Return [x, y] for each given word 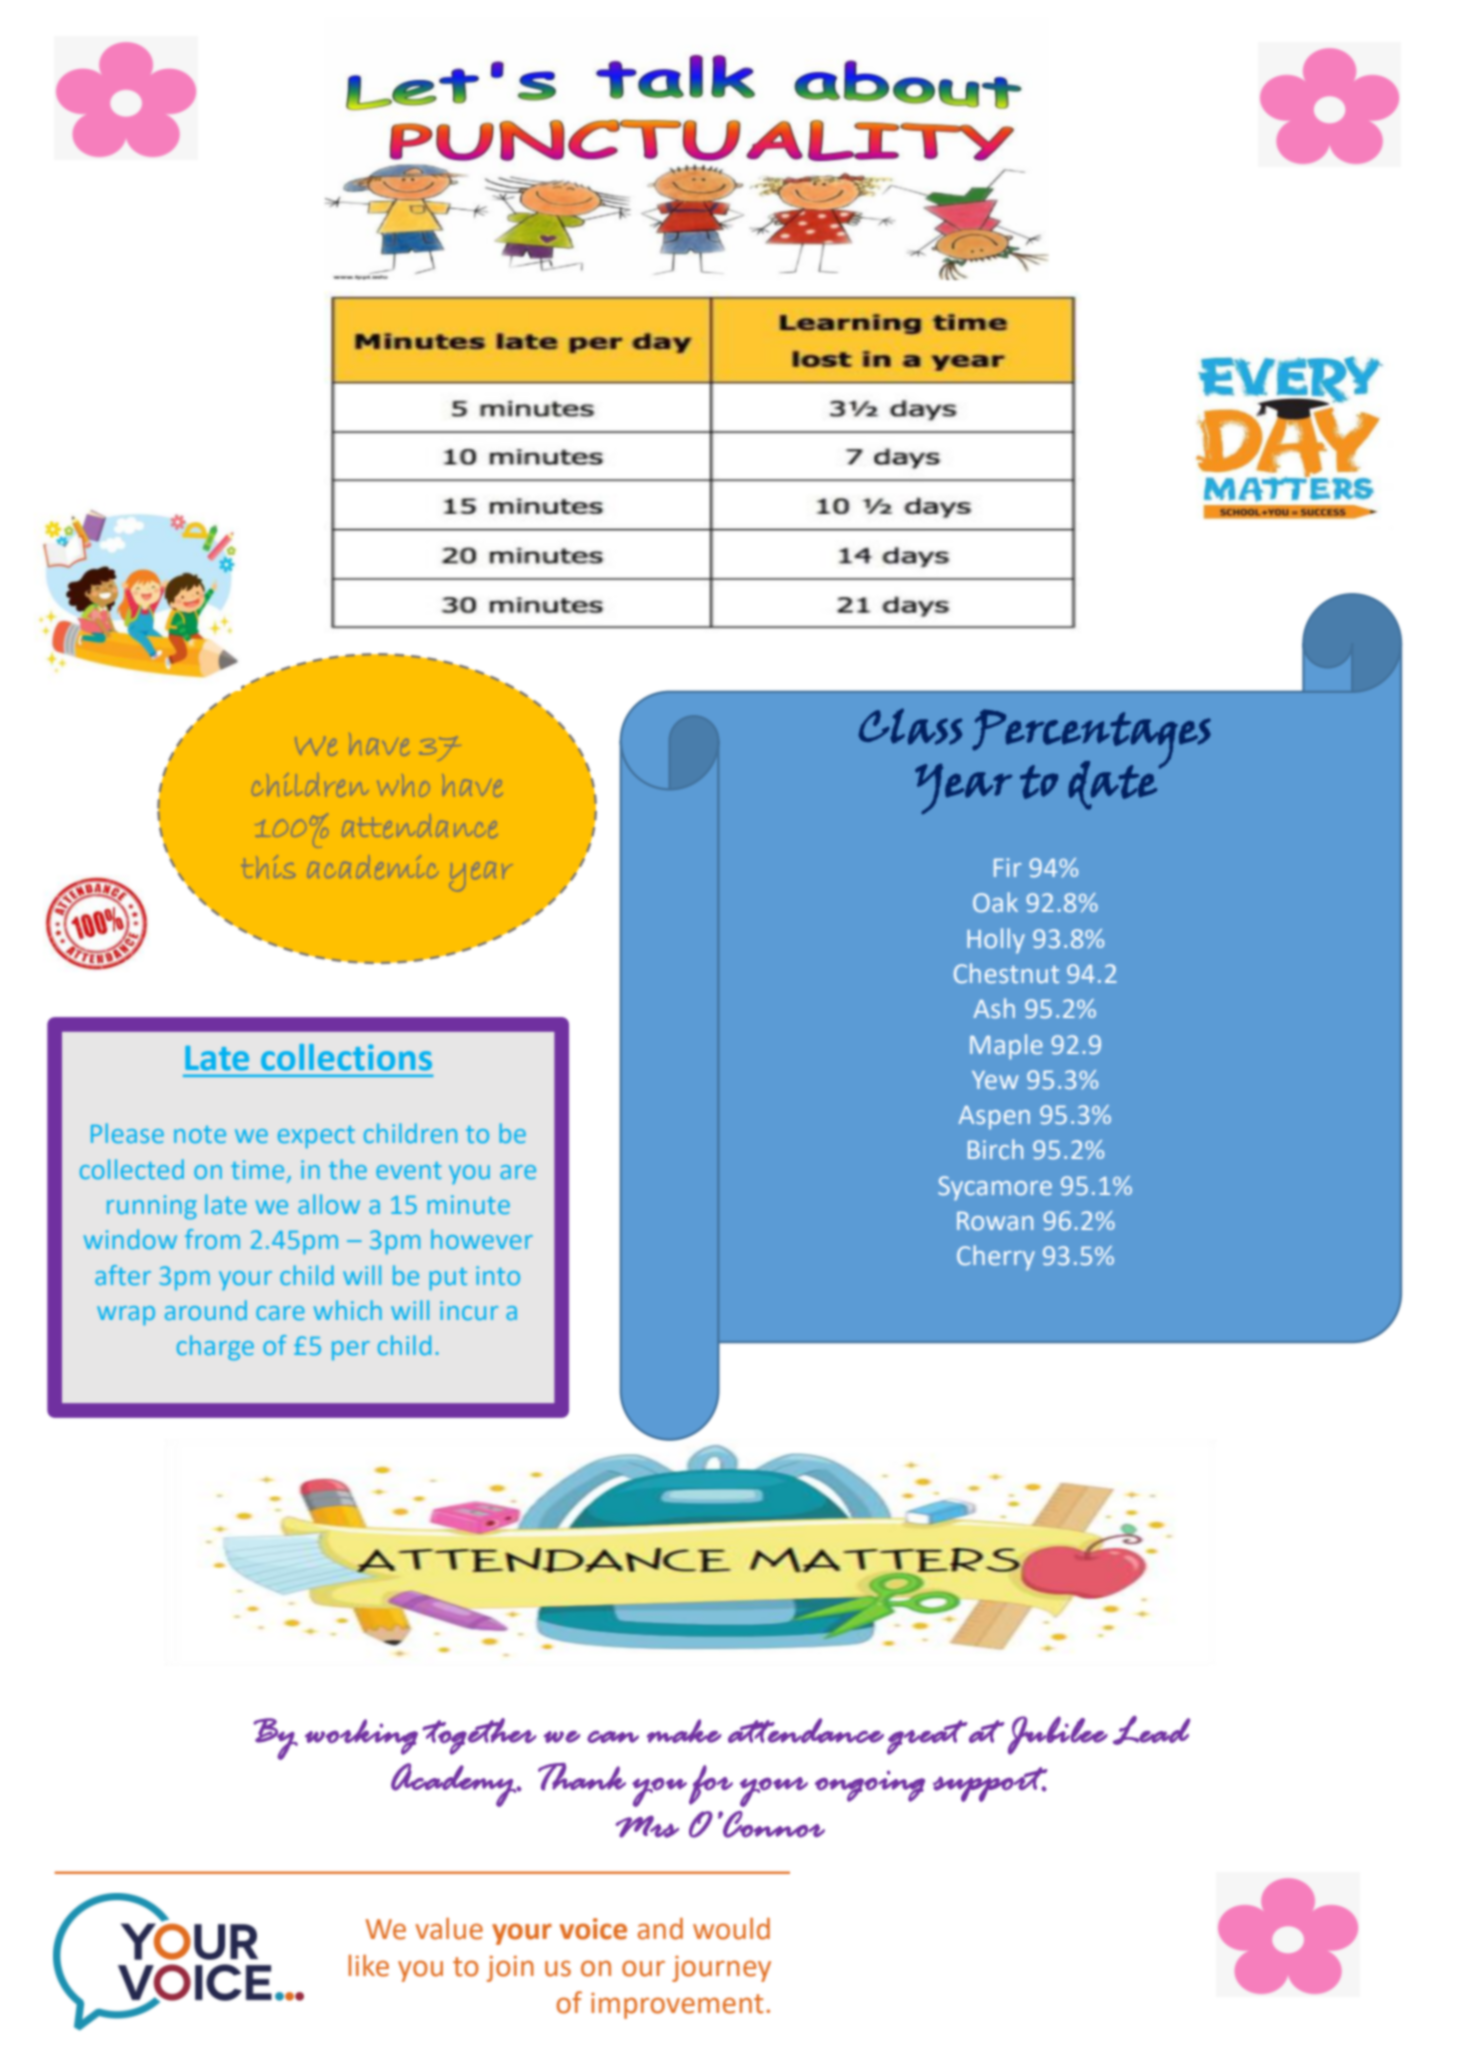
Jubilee [1058, 1735]
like [369, 1965]
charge [215, 1348]
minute [469, 1204]
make [684, 1731]
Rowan [995, 1221]
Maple [1006, 1047]
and [660, 1929]
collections [346, 1057]
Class [910, 726]
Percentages [1091, 739]
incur [469, 1310]
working [361, 1737]
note [200, 1134]
